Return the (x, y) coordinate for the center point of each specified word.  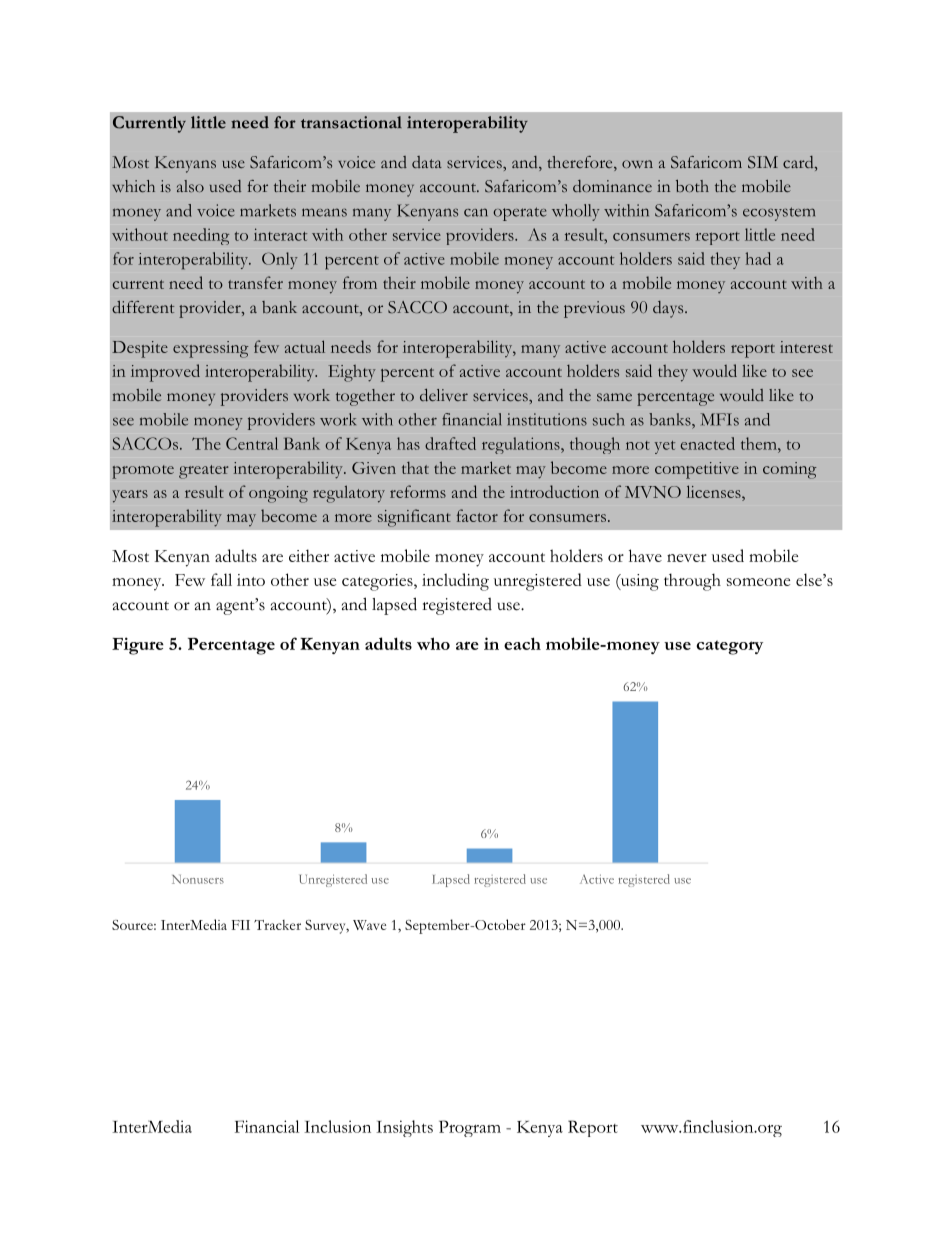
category (729, 647)
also (190, 186)
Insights (404, 1128)
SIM (763, 162)
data (427, 162)
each (522, 643)
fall (221, 579)
